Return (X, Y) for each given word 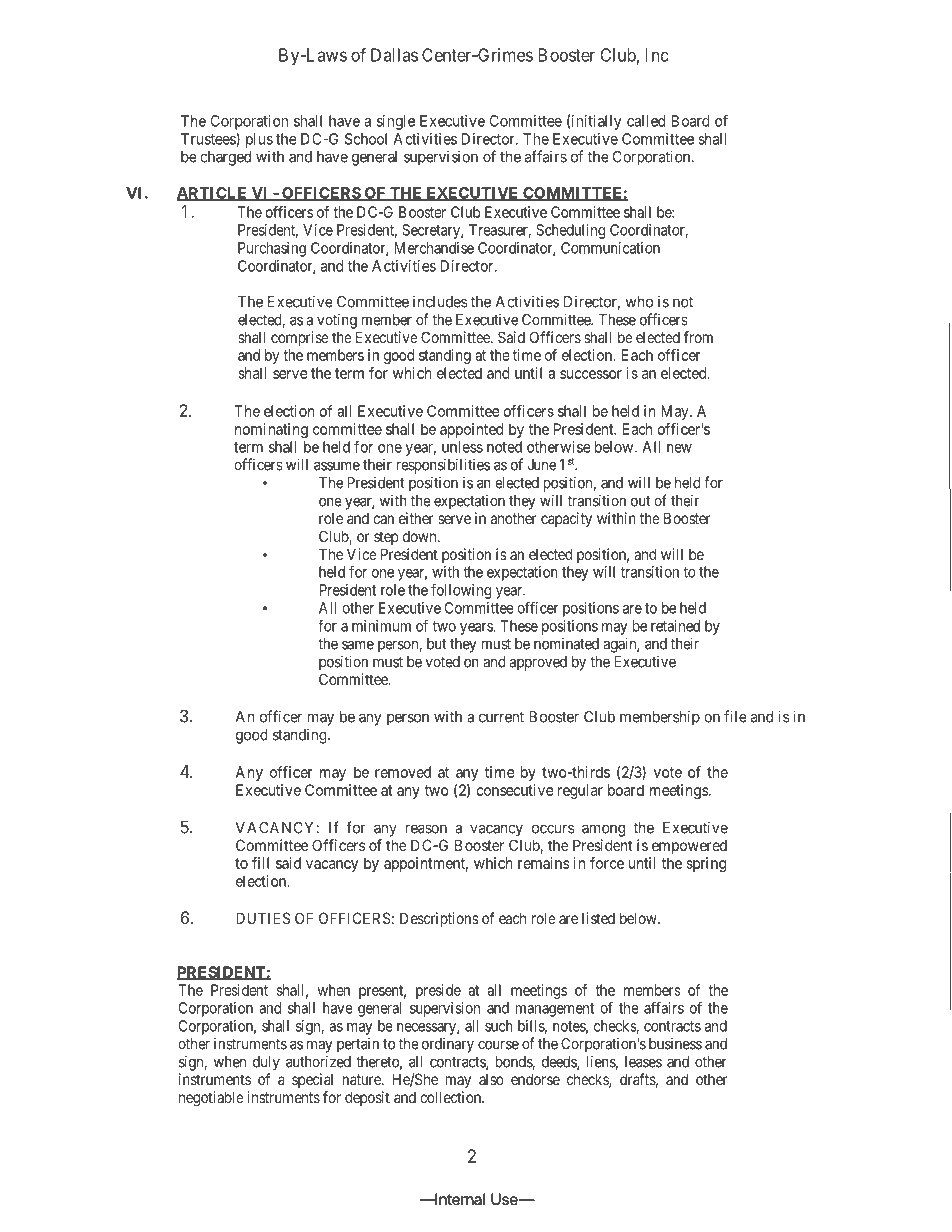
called (646, 121)
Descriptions (439, 919)
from (698, 337)
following (461, 591)
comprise (300, 338)
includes (440, 302)
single (396, 122)
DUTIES (263, 918)
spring (706, 864)
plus (259, 140)
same (358, 645)
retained (675, 626)
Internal (459, 1199)
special (312, 1080)
